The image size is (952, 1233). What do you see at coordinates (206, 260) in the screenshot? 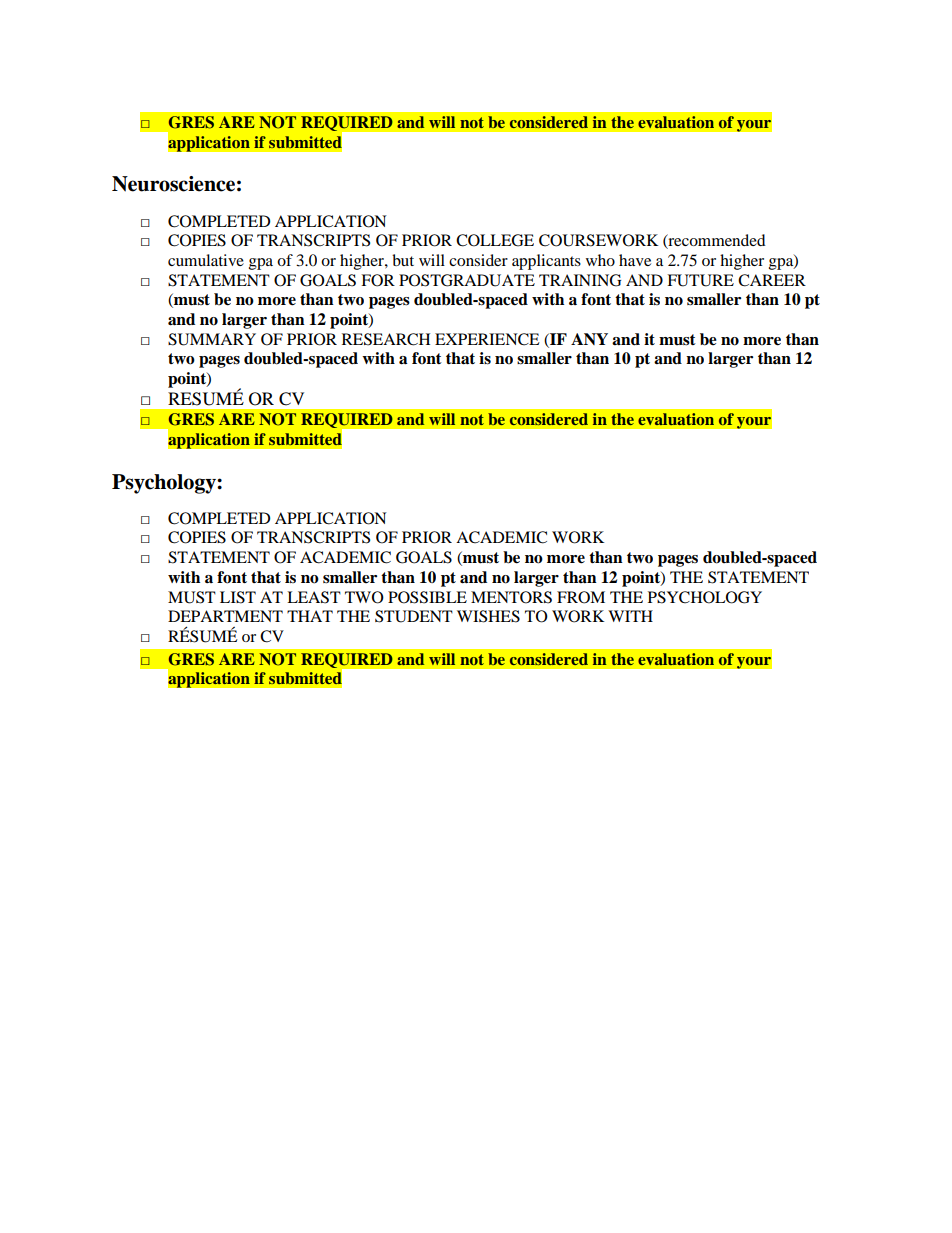
I see `cumulative` at bounding box center [206, 260].
